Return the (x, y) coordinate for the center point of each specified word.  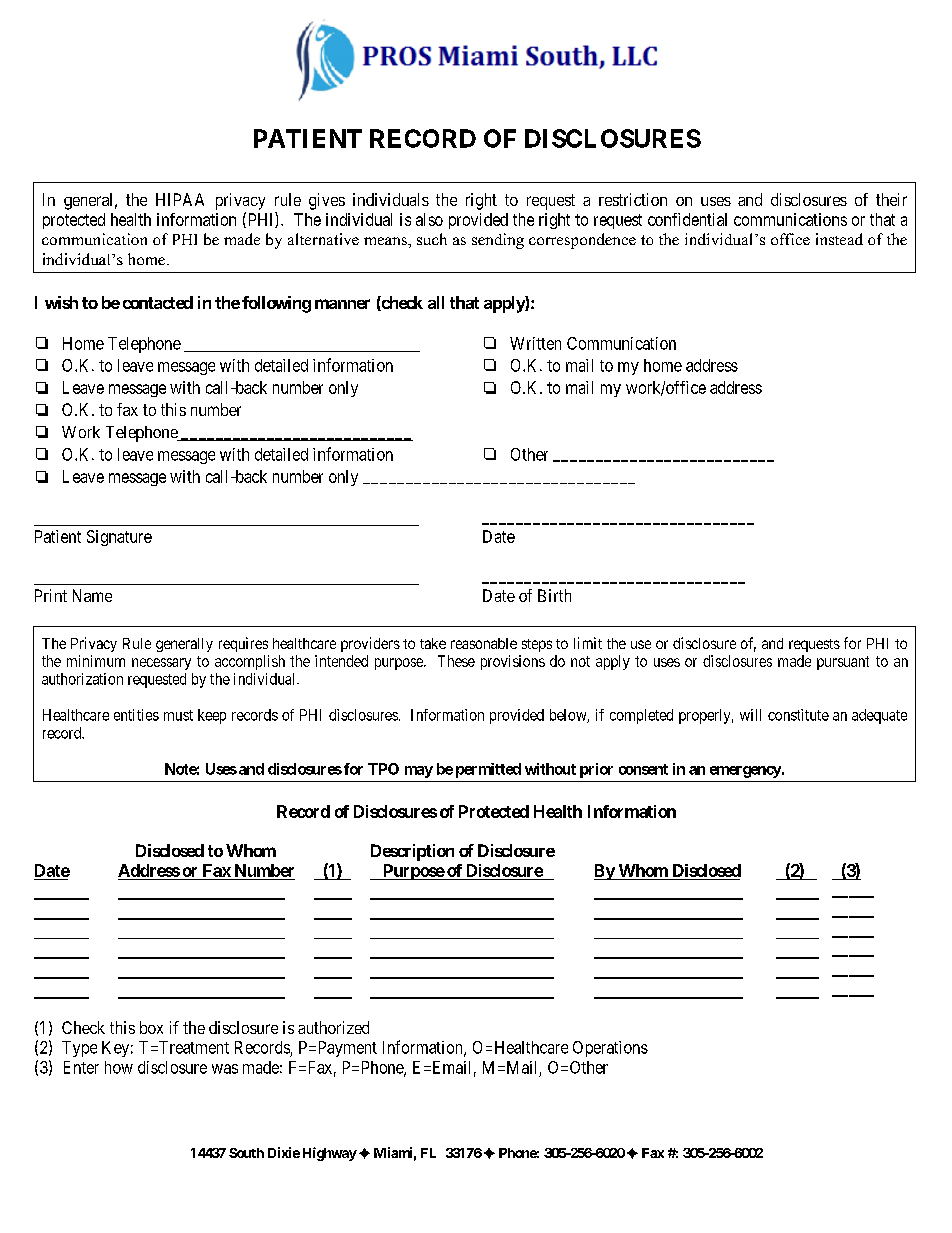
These (456, 661)
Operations (610, 1049)
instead (839, 239)
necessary (161, 664)
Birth (554, 595)
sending (498, 241)
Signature (119, 538)
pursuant (843, 663)
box (151, 1027)
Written (535, 343)
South (246, 1153)
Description (412, 852)
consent (643, 769)
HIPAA (180, 199)
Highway (330, 1154)
